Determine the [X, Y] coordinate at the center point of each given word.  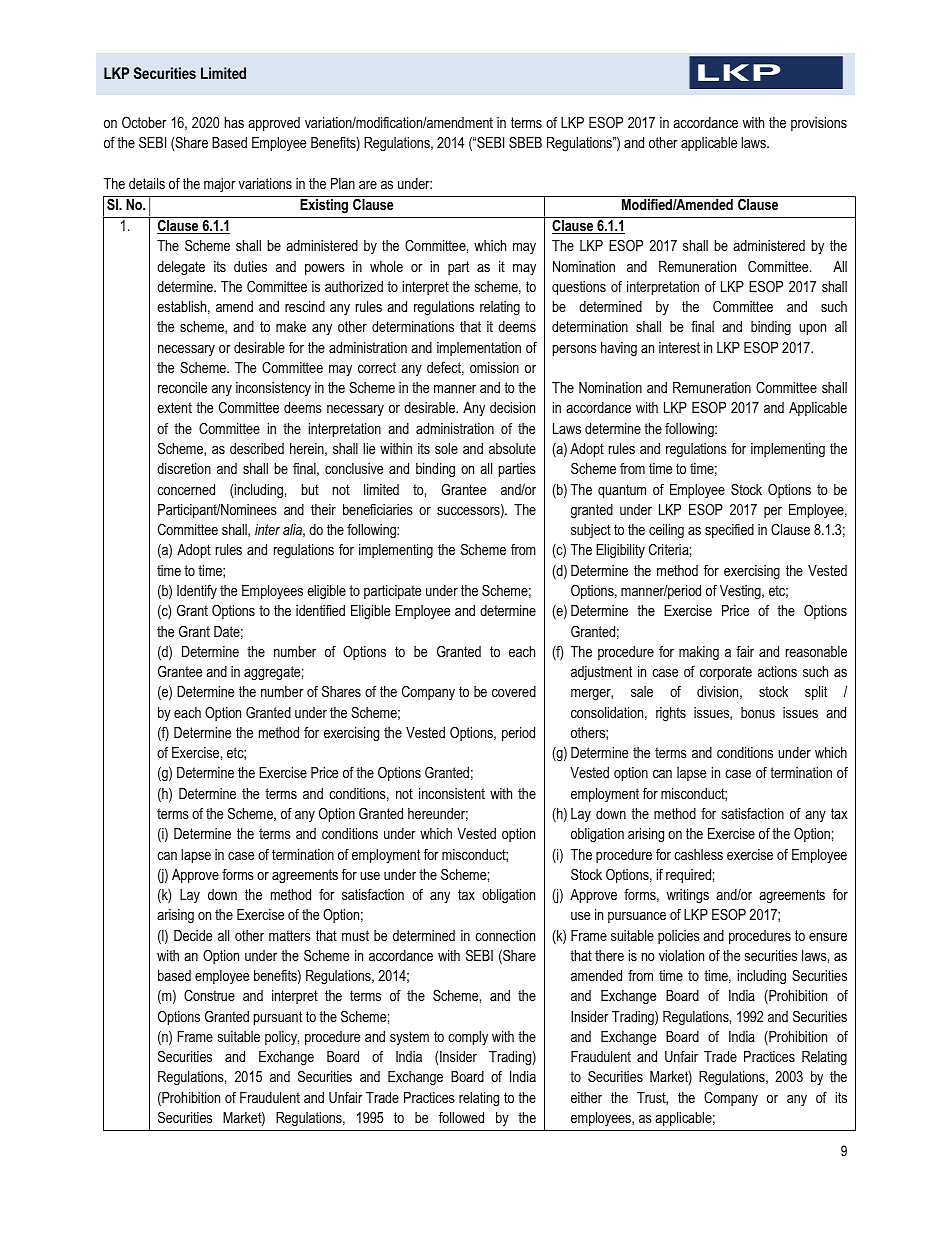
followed [461, 1117]
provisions [819, 124]
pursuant [278, 1018]
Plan [343, 183]
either [586, 1097]
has [234, 122]
